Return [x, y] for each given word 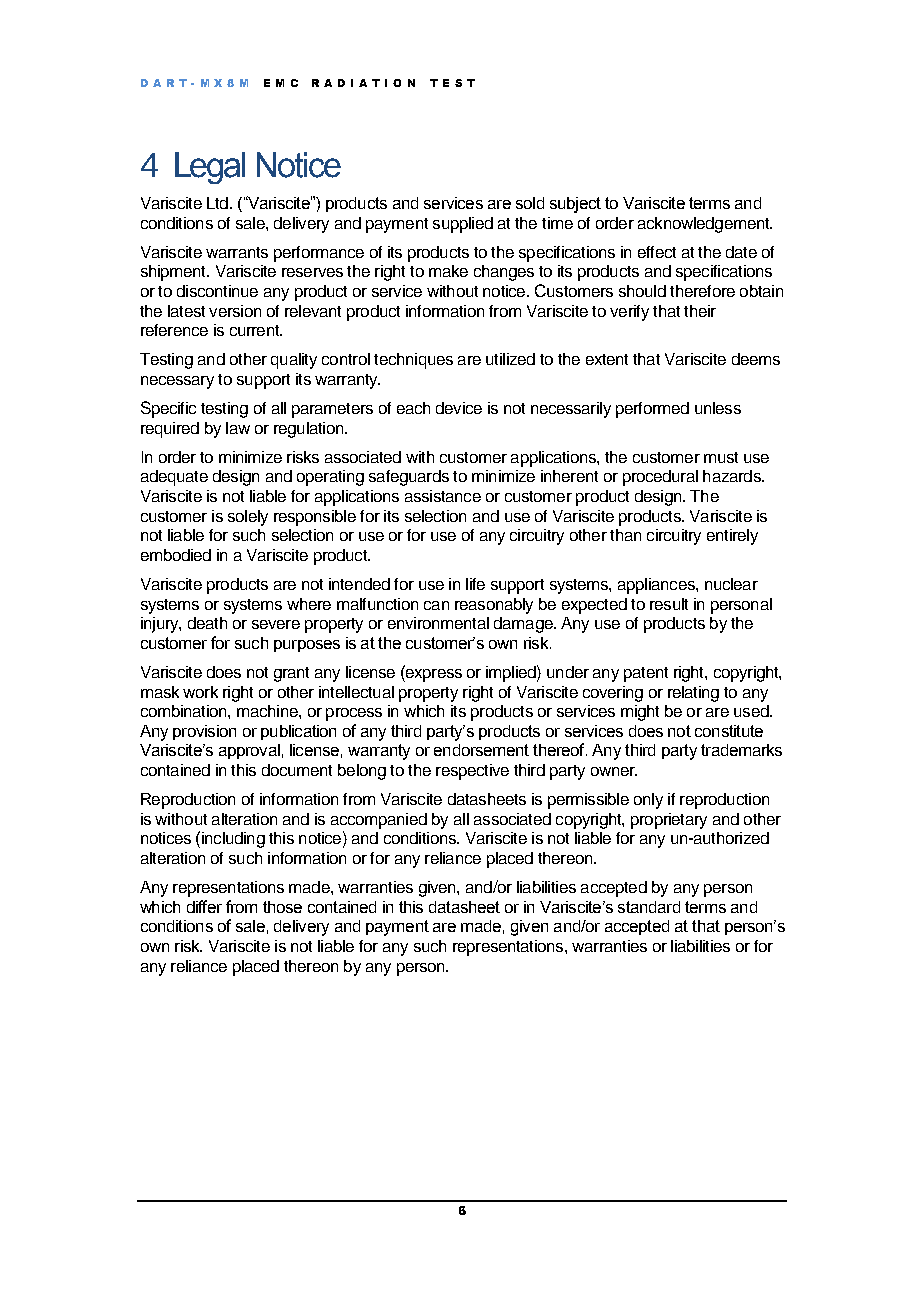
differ [204, 906]
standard [649, 907]
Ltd [217, 203]
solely [248, 518]
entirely [732, 537]
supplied [463, 225]
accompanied [379, 821]
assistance [443, 496]
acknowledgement [705, 225]
